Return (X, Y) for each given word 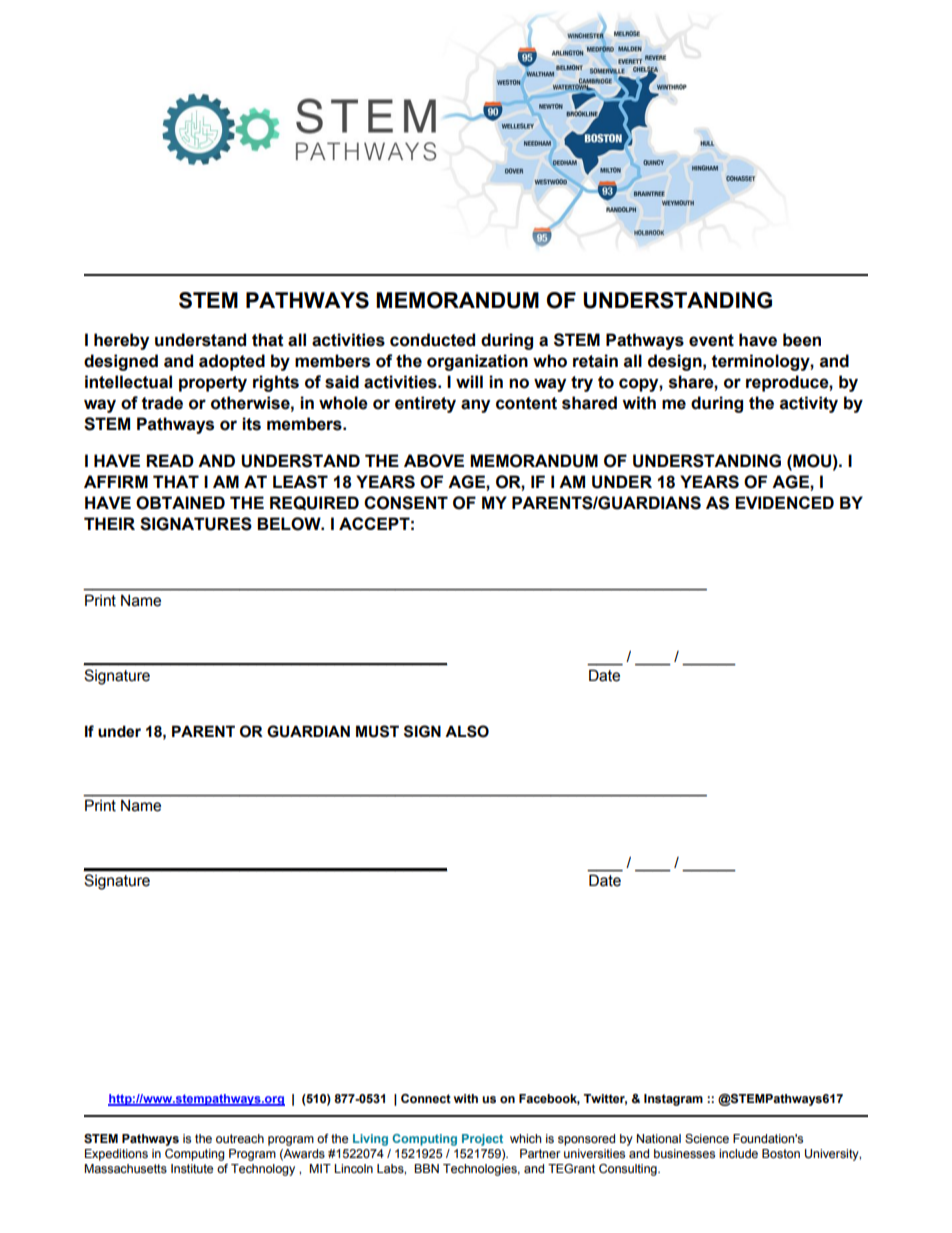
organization (477, 362)
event (711, 340)
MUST (377, 731)
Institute (192, 1168)
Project (482, 1140)
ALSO (467, 731)
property (213, 384)
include (738, 1153)
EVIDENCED (784, 502)
